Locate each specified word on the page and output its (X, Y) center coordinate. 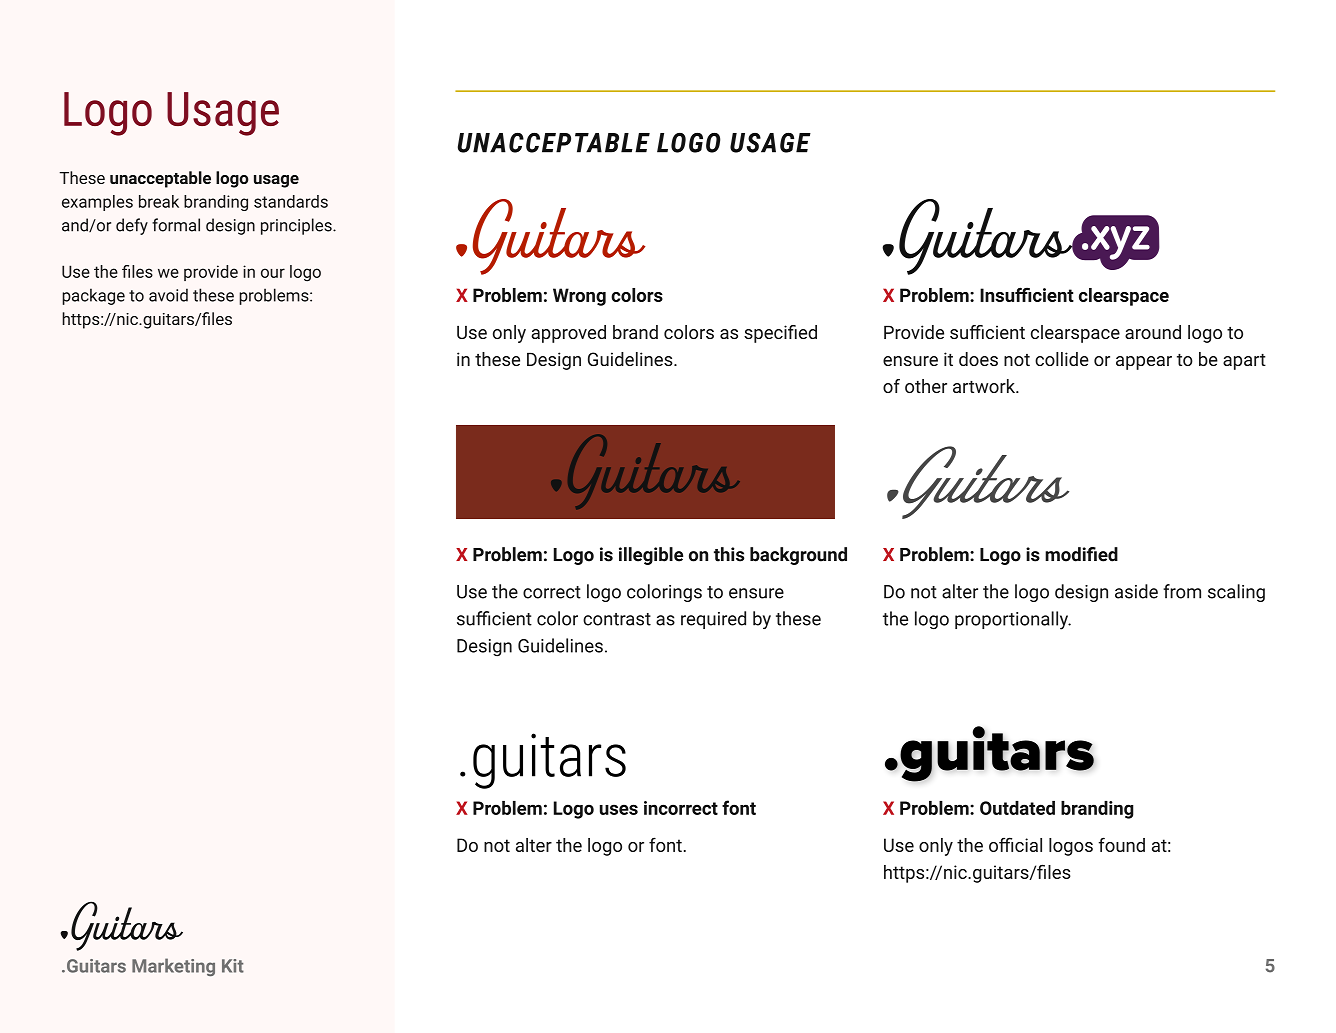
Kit (233, 966)
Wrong (579, 297)
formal (176, 225)
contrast (617, 619)
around (1153, 332)
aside (1136, 591)
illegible (651, 556)
